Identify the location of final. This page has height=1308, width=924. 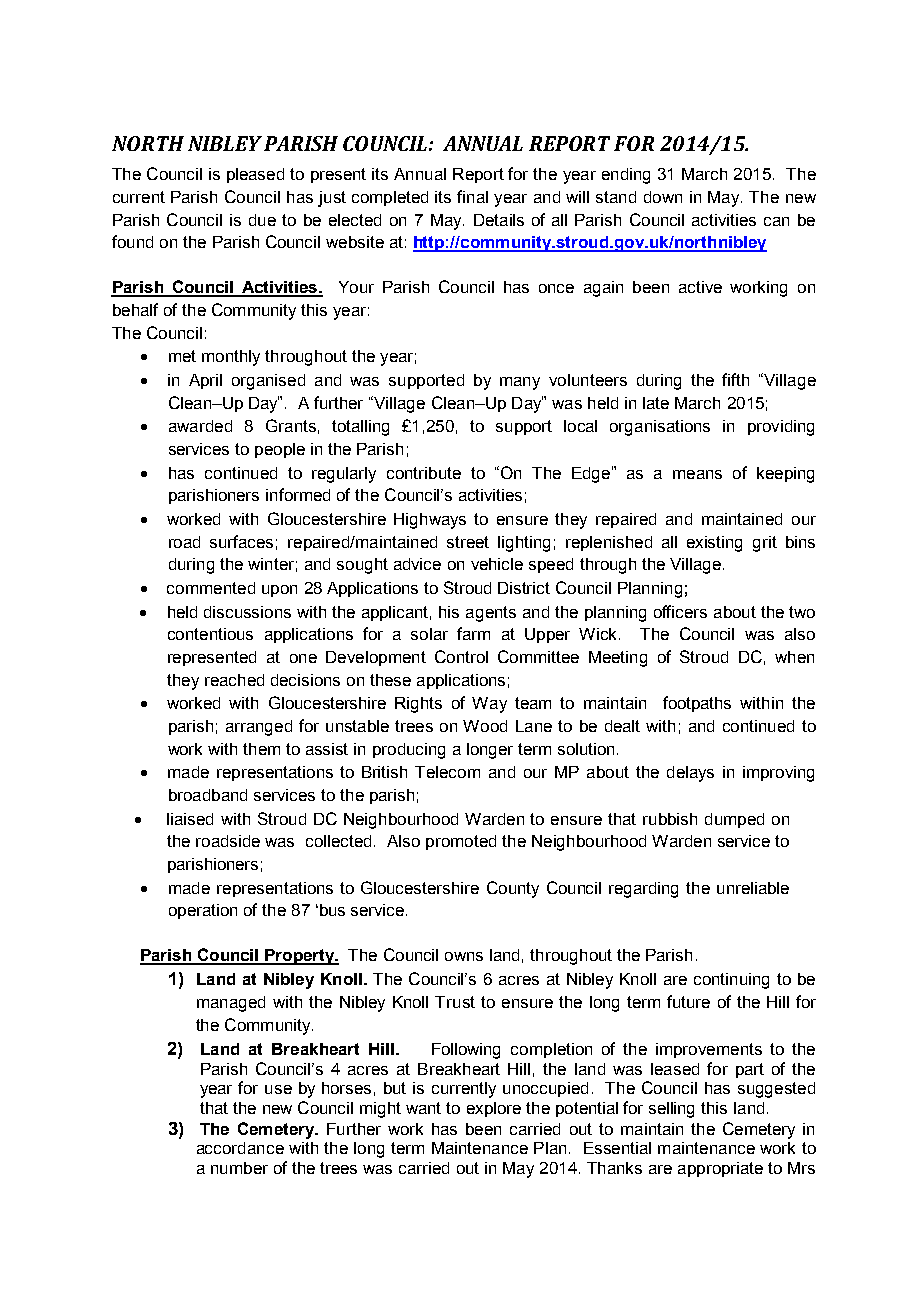
(472, 196).
